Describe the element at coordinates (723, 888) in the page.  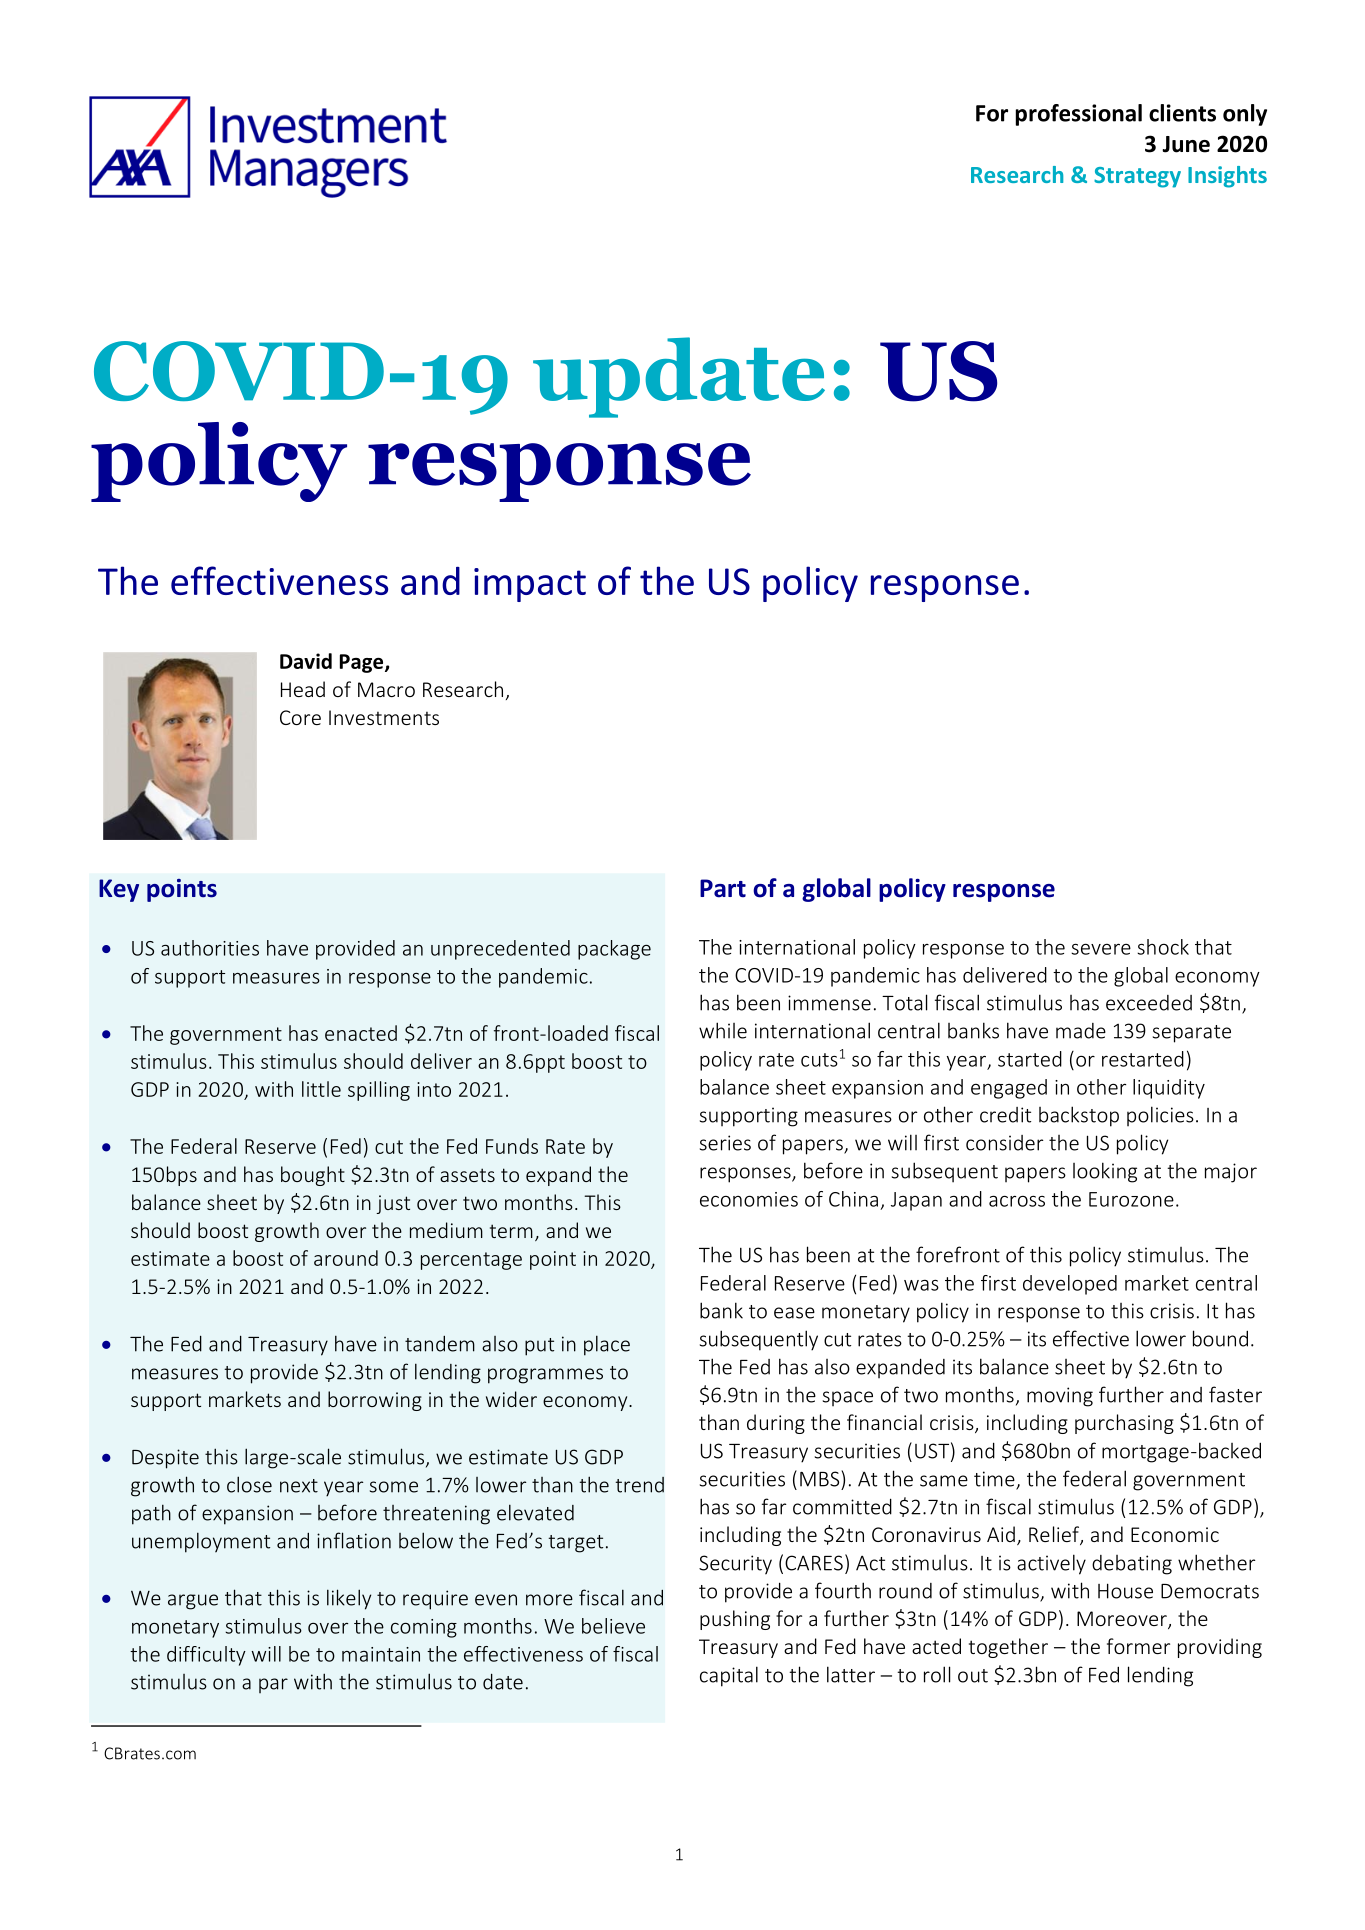
I see `Part` at that location.
